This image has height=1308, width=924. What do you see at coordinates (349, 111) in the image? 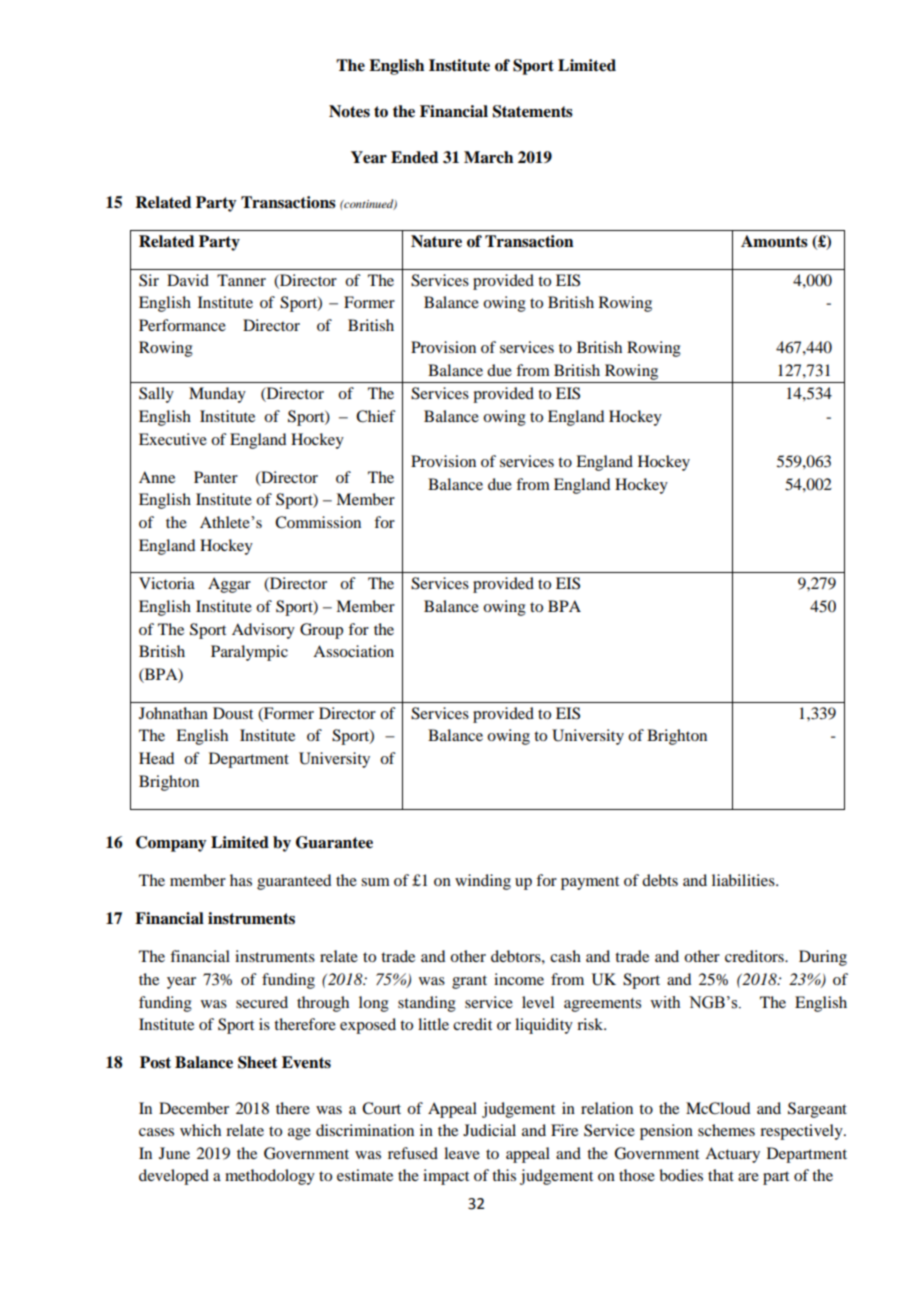
I see `Notes` at bounding box center [349, 111].
